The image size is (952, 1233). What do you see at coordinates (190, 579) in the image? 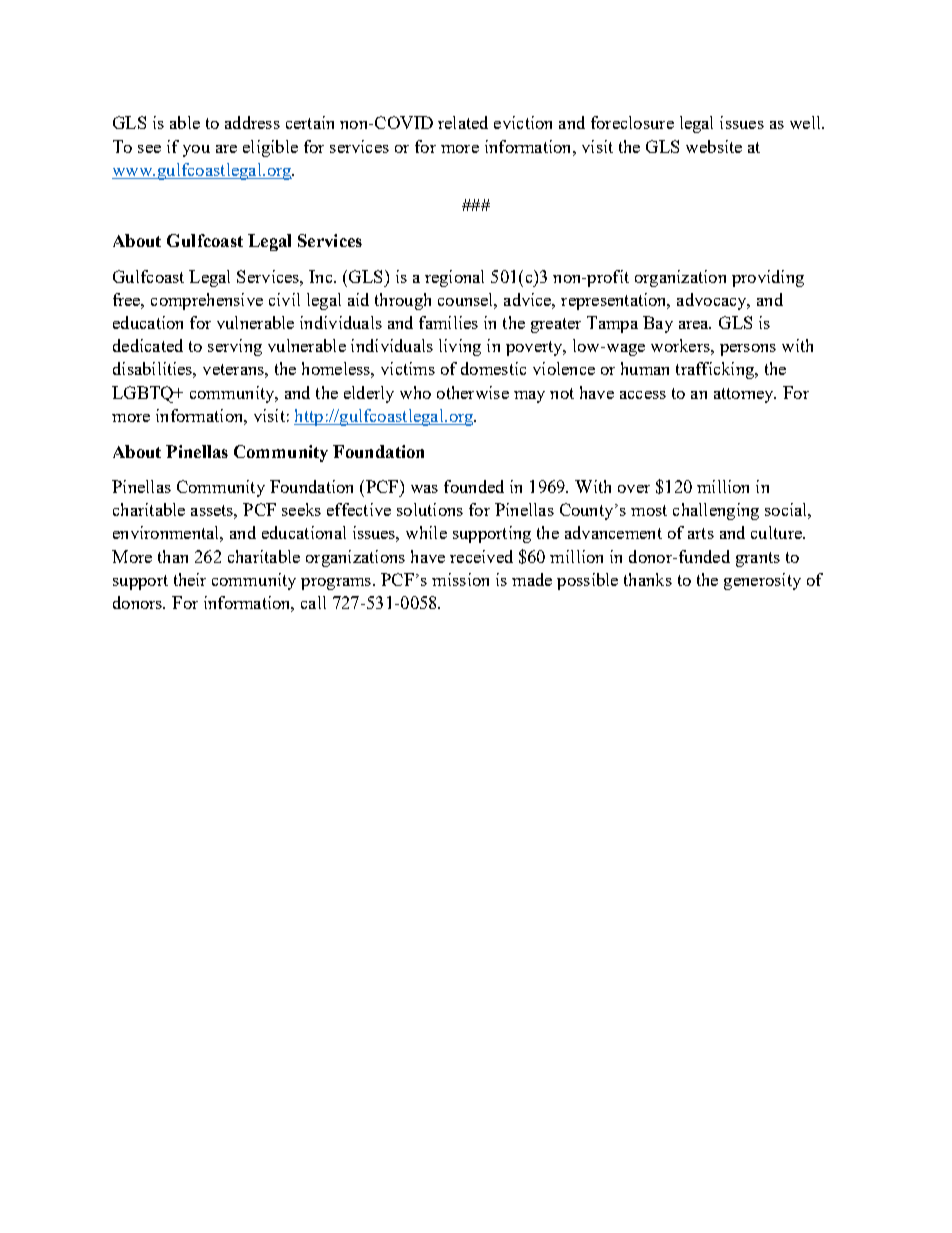
I see `their` at bounding box center [190, 579].
